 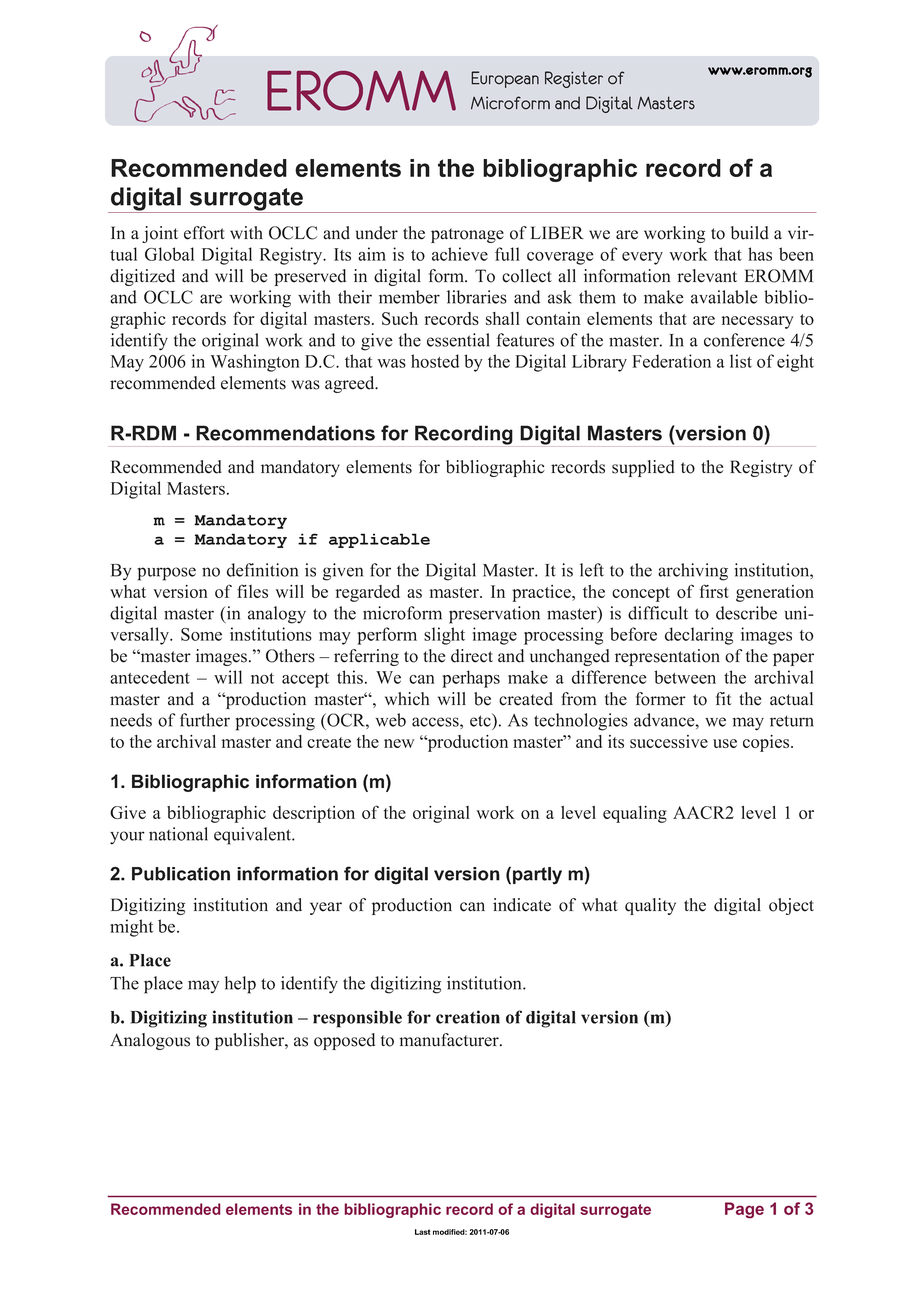 I want to click on list, so click(x=741, y=361).
